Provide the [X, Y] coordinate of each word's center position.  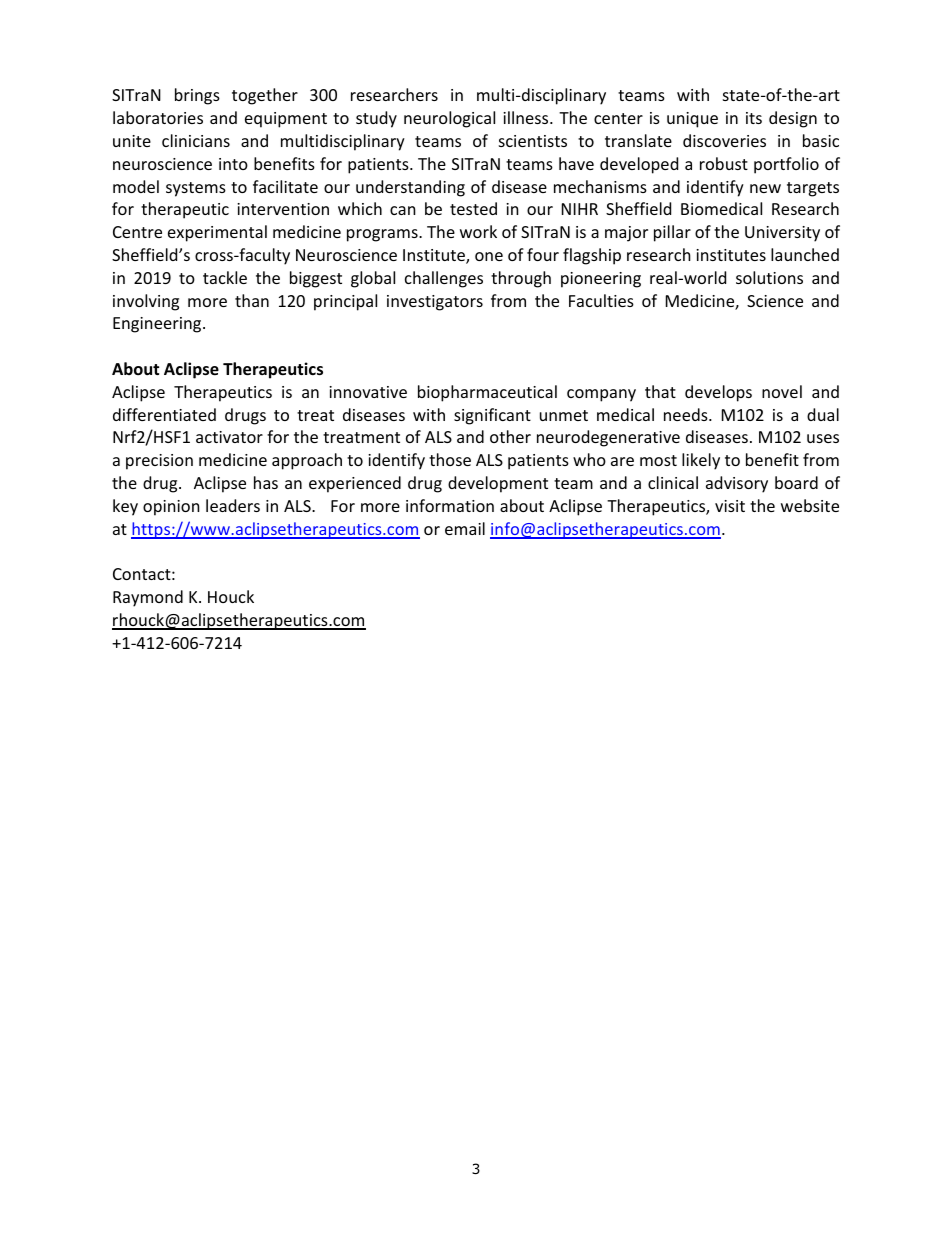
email [465, 528]
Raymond [148, 598]
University [782, 234]
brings [197, 96]
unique [692, 120]
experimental [217, 233]
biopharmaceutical [487, 393]
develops [718, 393]
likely [701, 461]
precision [159, 462]
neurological [449, 119]
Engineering [158, 325]
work [478, 231]
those [450, 459]
